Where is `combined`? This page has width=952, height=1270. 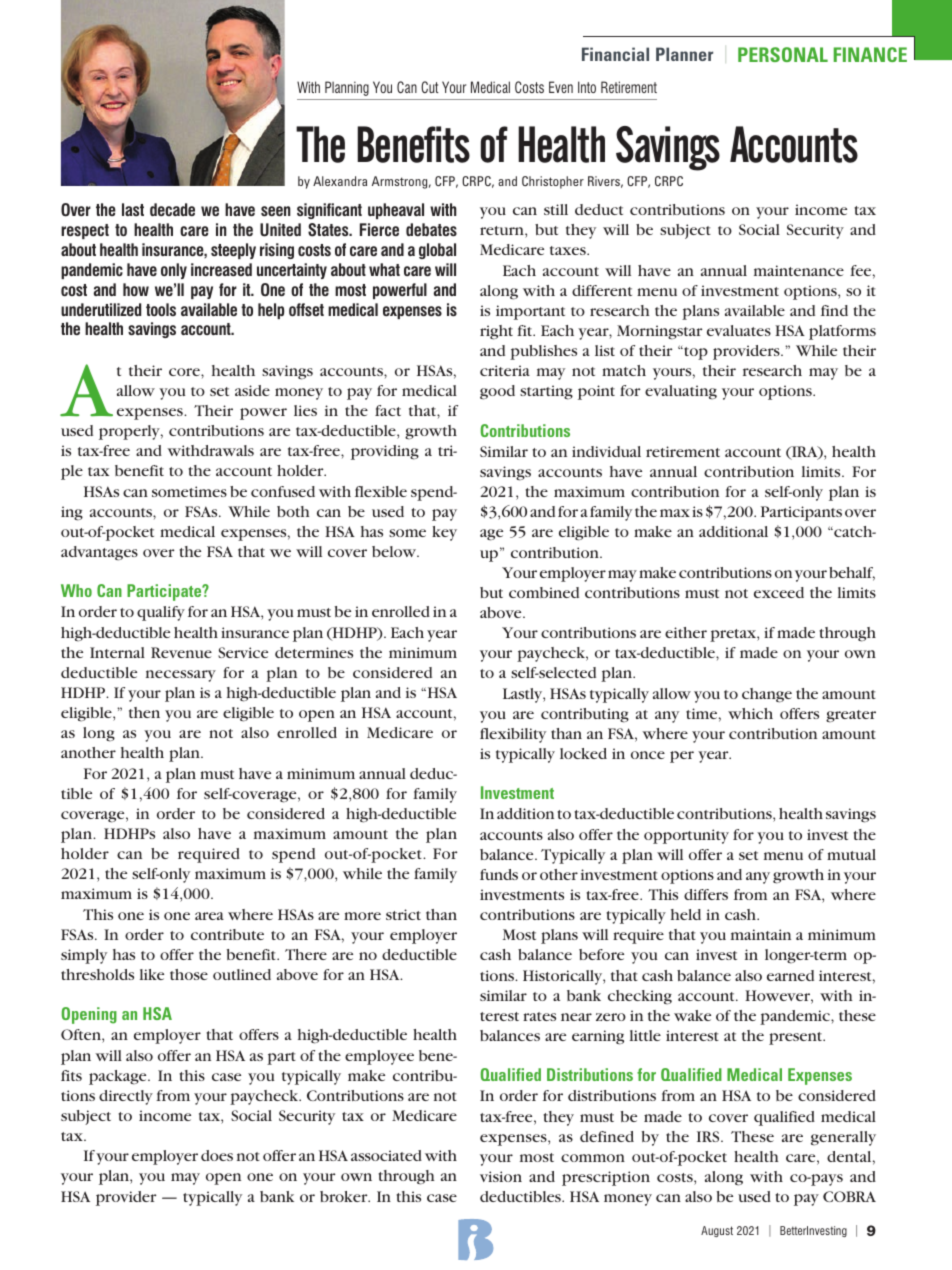
combined is located at coordinates (544, 592).
